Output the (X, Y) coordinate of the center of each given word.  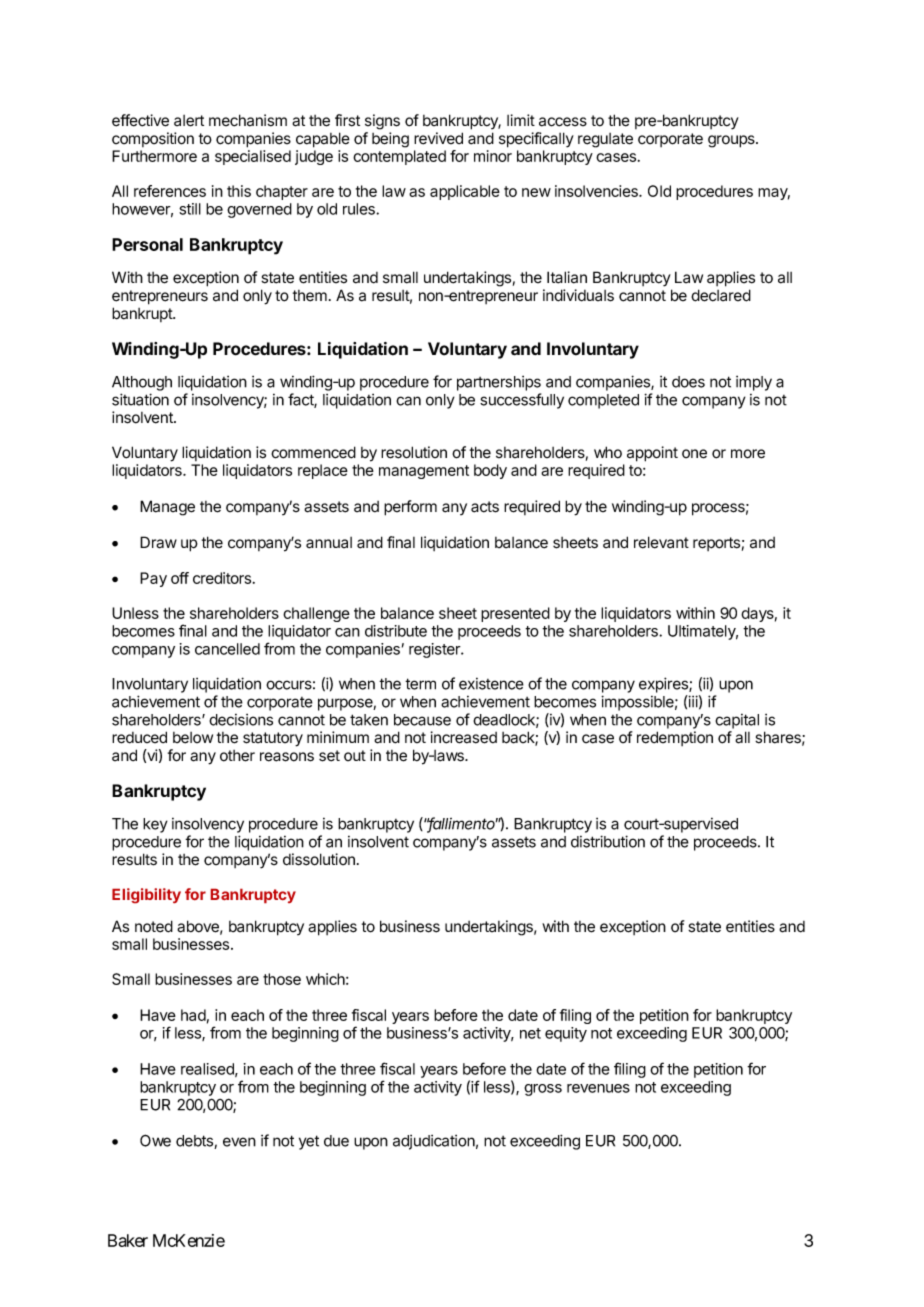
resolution (414, 452)
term (420, 684)
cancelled (227, 649)
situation (140, 399)
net (530, 1033)
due (336, 1141)
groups (732, 141)
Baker (128, 1240)
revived (438, 138)
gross (543, 1090)
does (688, 382)
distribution (608, 841)
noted (154, 926)
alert (189, 121)
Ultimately (703, 632)
